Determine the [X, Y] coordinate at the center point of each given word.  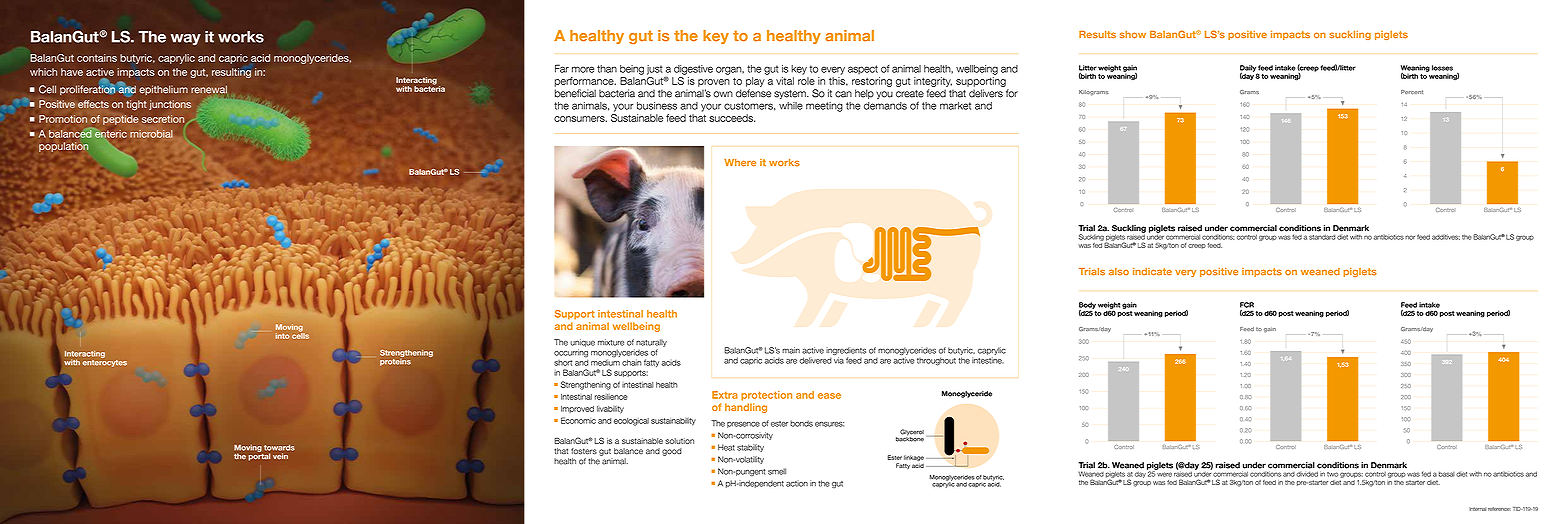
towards [279, 448]
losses [1442, 68]
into [282, 336]
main [791, 350]
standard [1322, 237]
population [63, 147]
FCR [1247, 305]
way [186, 39]
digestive [693, 70]
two [1332, 474]
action [797, 483]
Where [740, 163]
